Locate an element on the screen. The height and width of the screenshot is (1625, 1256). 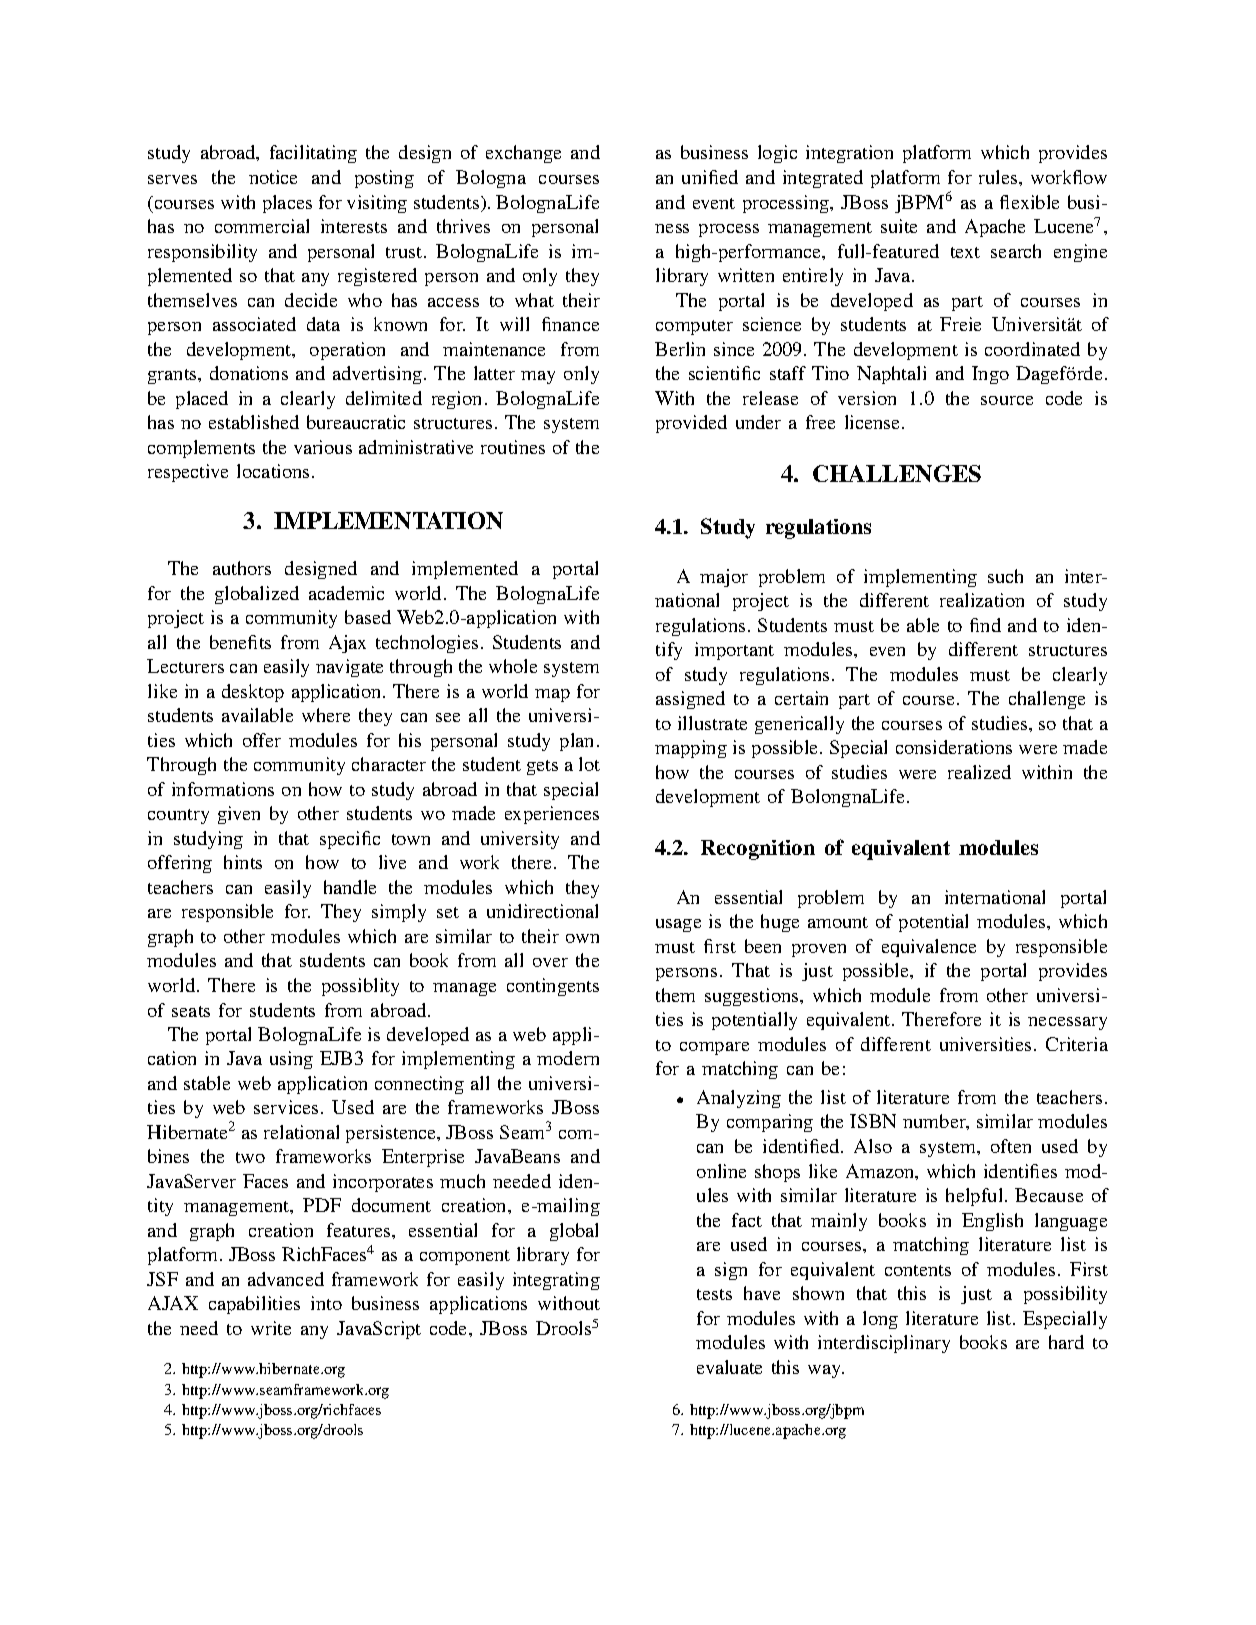
authors is located at coordinates (242, 568).
